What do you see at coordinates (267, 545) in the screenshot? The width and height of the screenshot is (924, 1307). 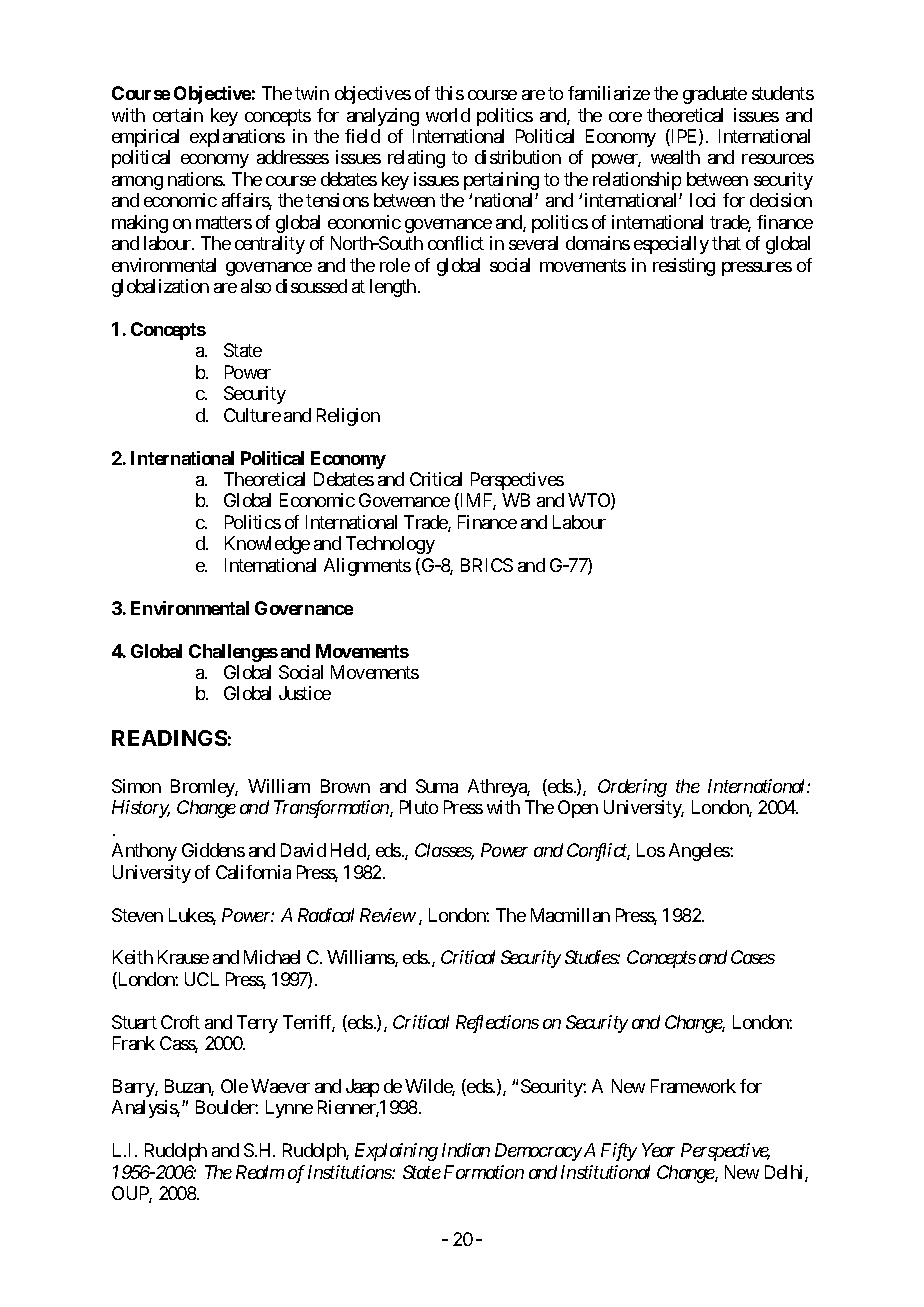 I see `Knowledge` at bounding box center [267, 545].
